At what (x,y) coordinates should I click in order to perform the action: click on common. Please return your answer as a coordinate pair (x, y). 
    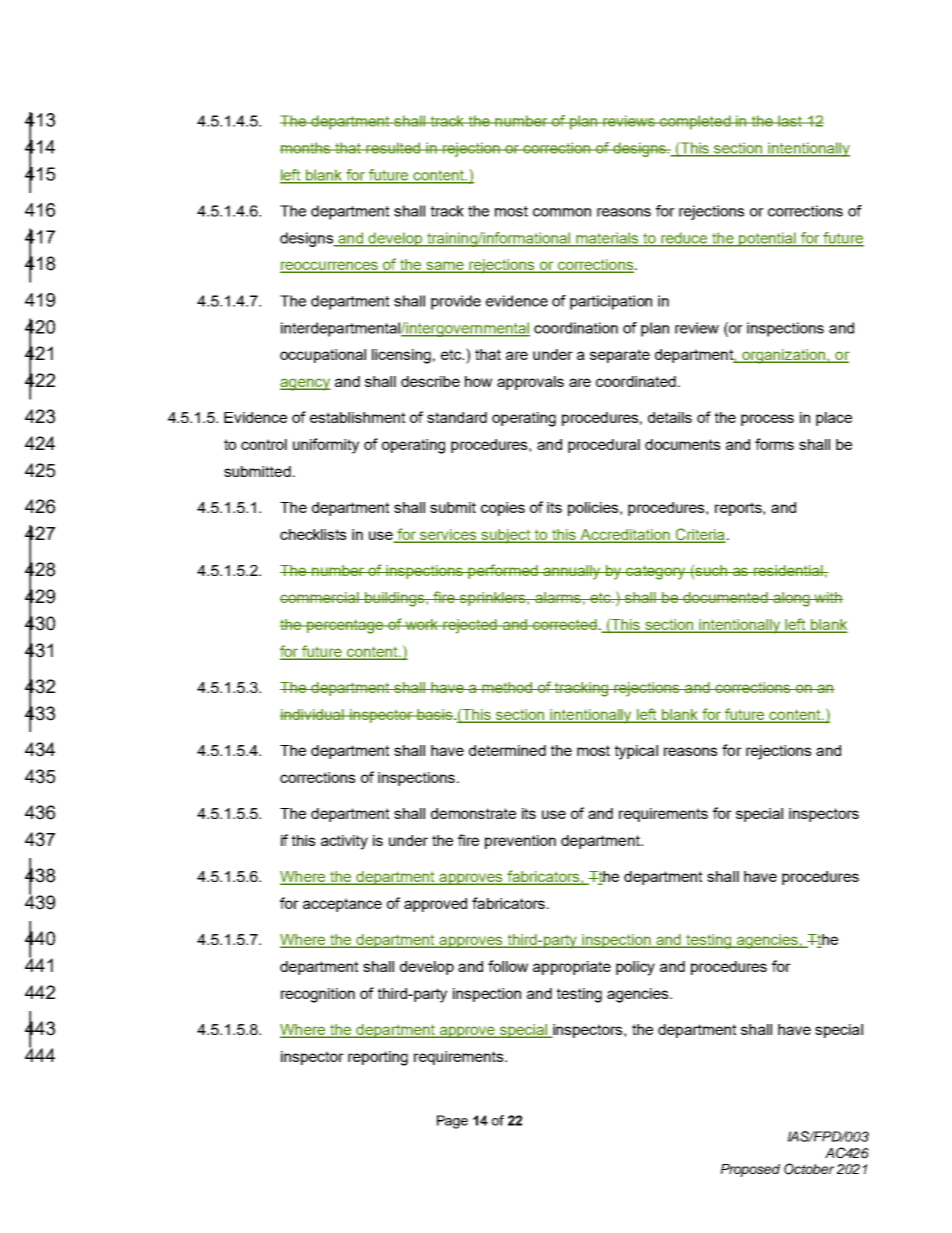
    Looking at the image, I should click on (562, 212).
